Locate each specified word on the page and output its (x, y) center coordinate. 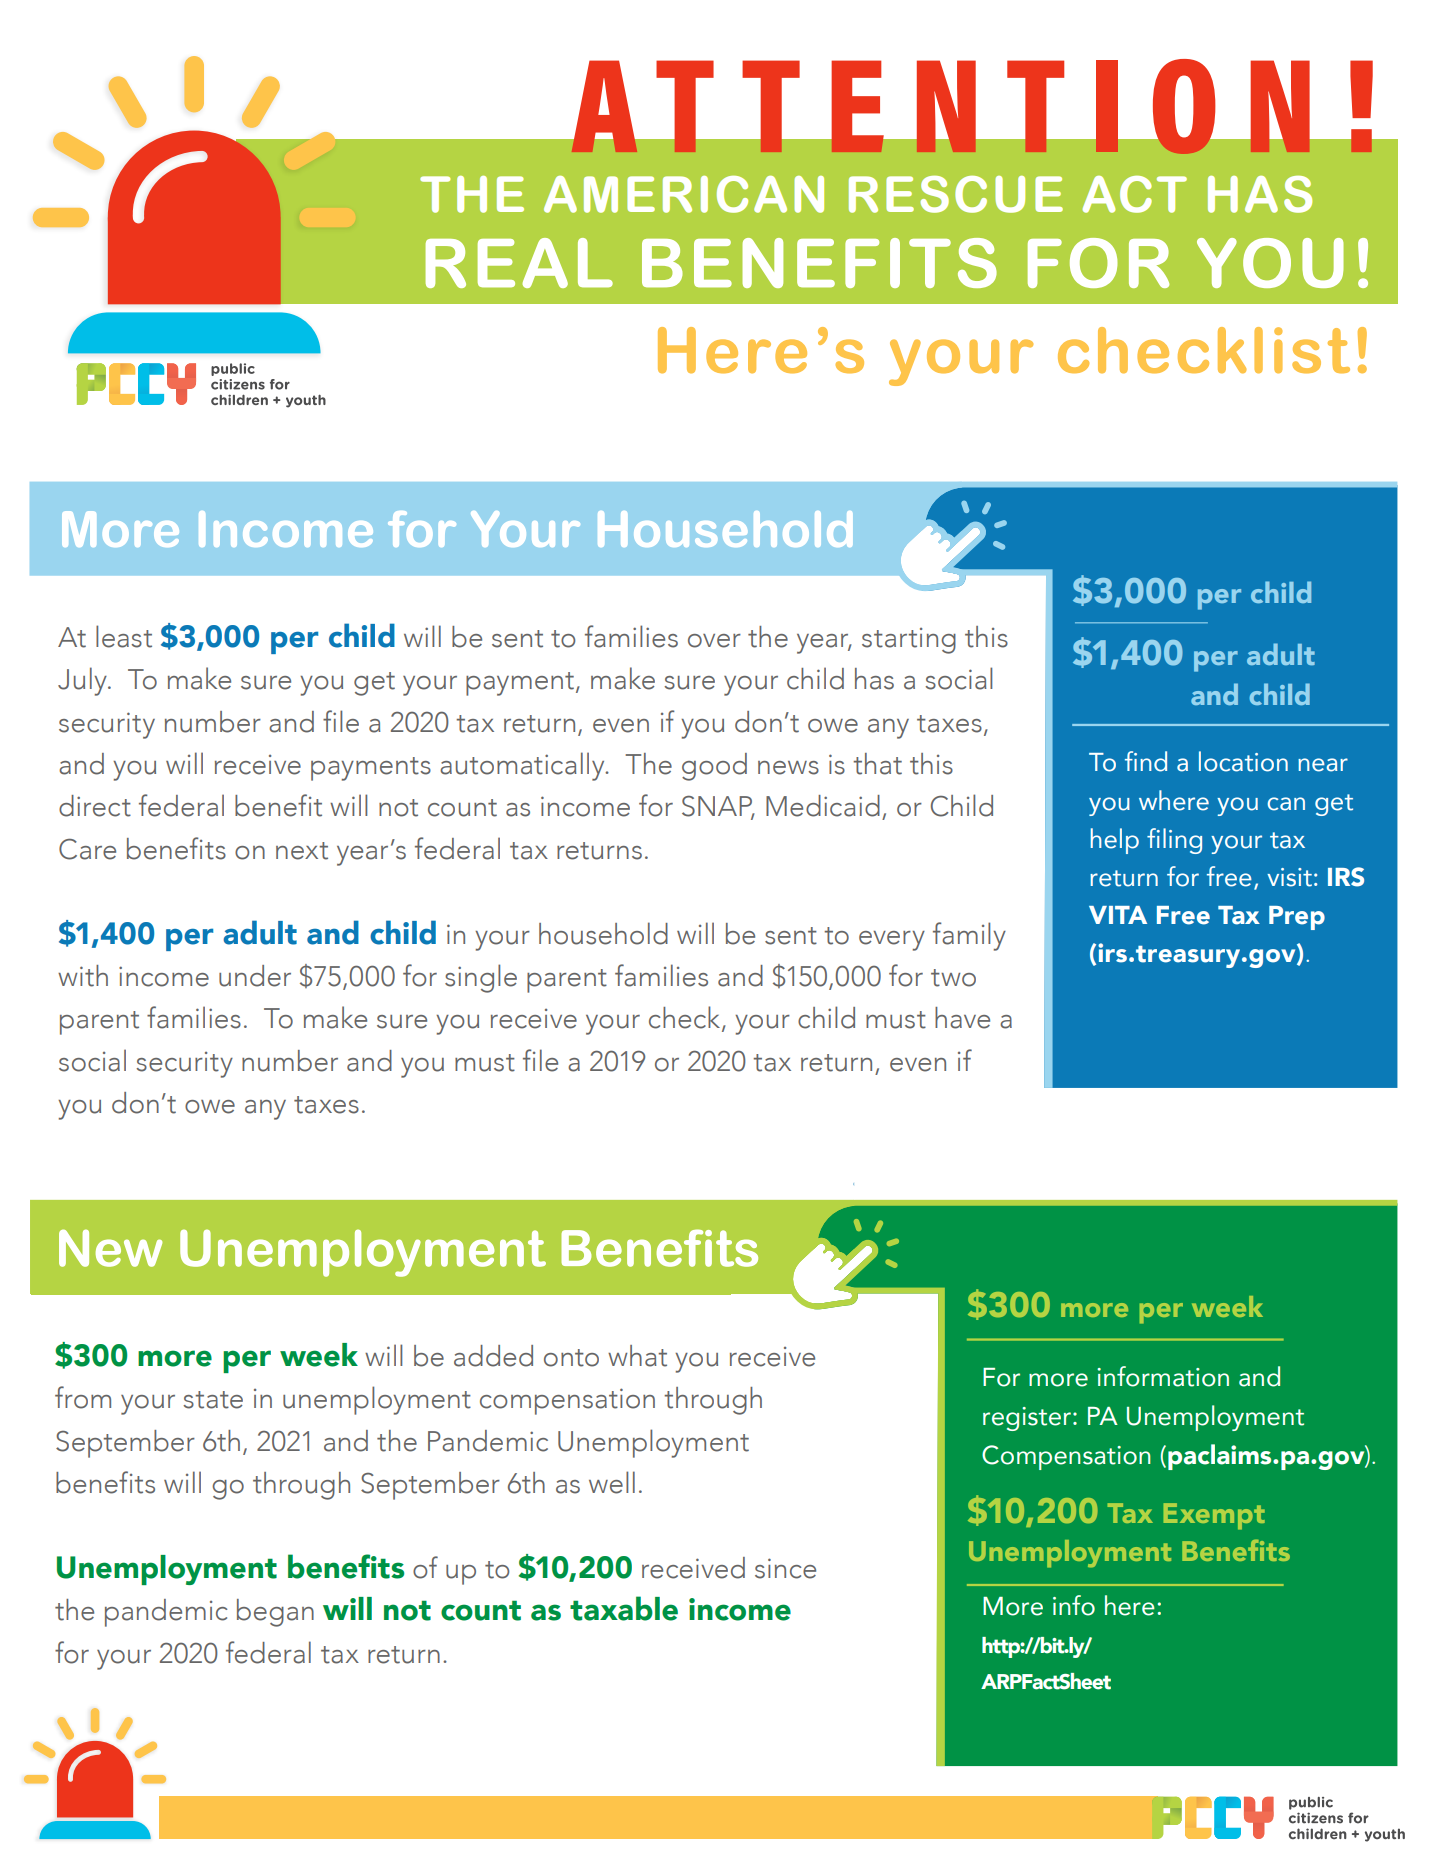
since (785, 1568)
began (275, 1613)
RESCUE (956, 194)
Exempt (1214, 1516)
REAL (519, 263)
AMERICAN (684, 194)
